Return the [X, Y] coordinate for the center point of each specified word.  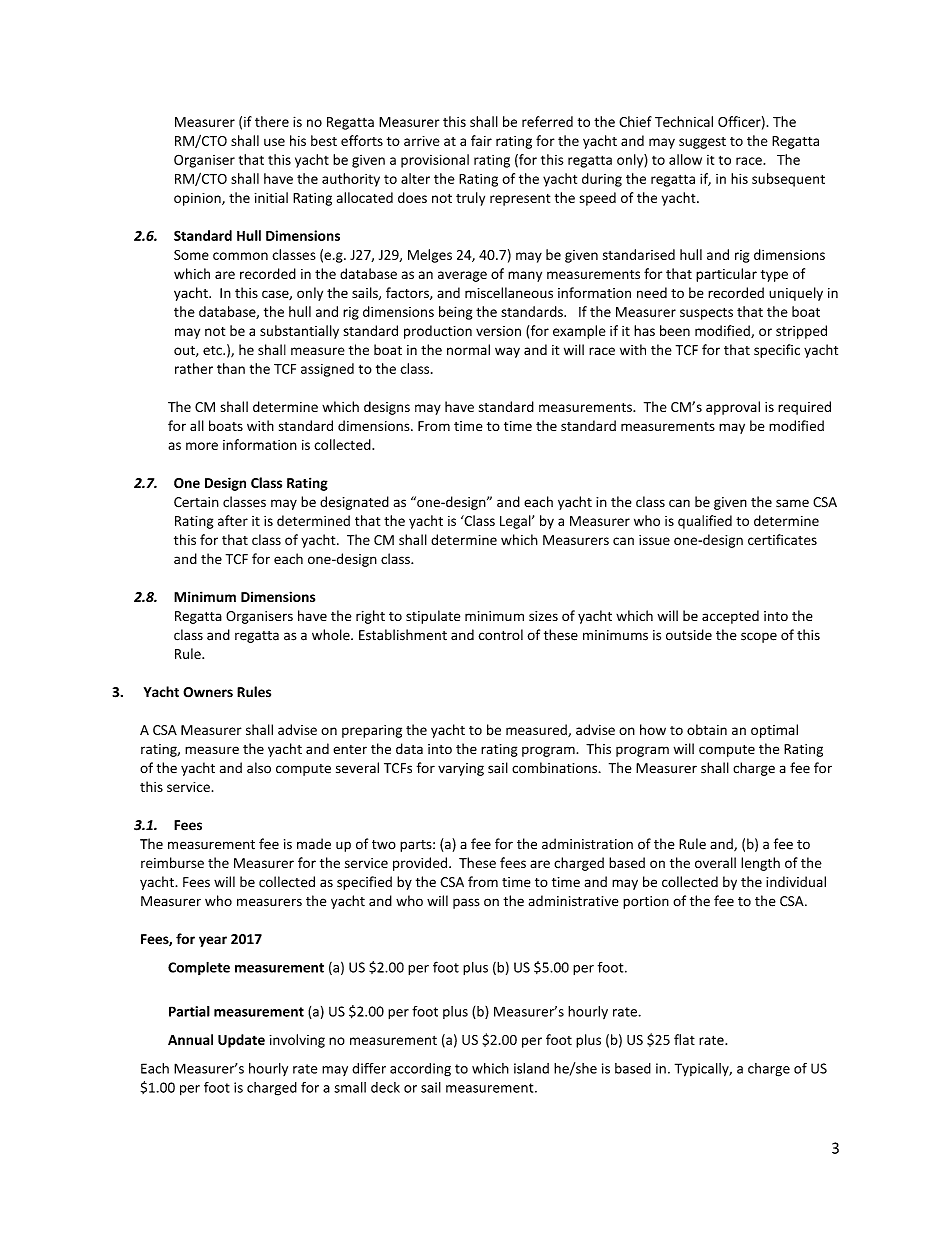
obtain [707, 729]
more [202, 446]
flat [684, 1039]
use [274, 142]
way [507, 352]
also [259, 768]
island [531, 1068]
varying [461, 769]
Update [241, 1041]
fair [481, 140]
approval [733, 408]
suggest [702, 143]
